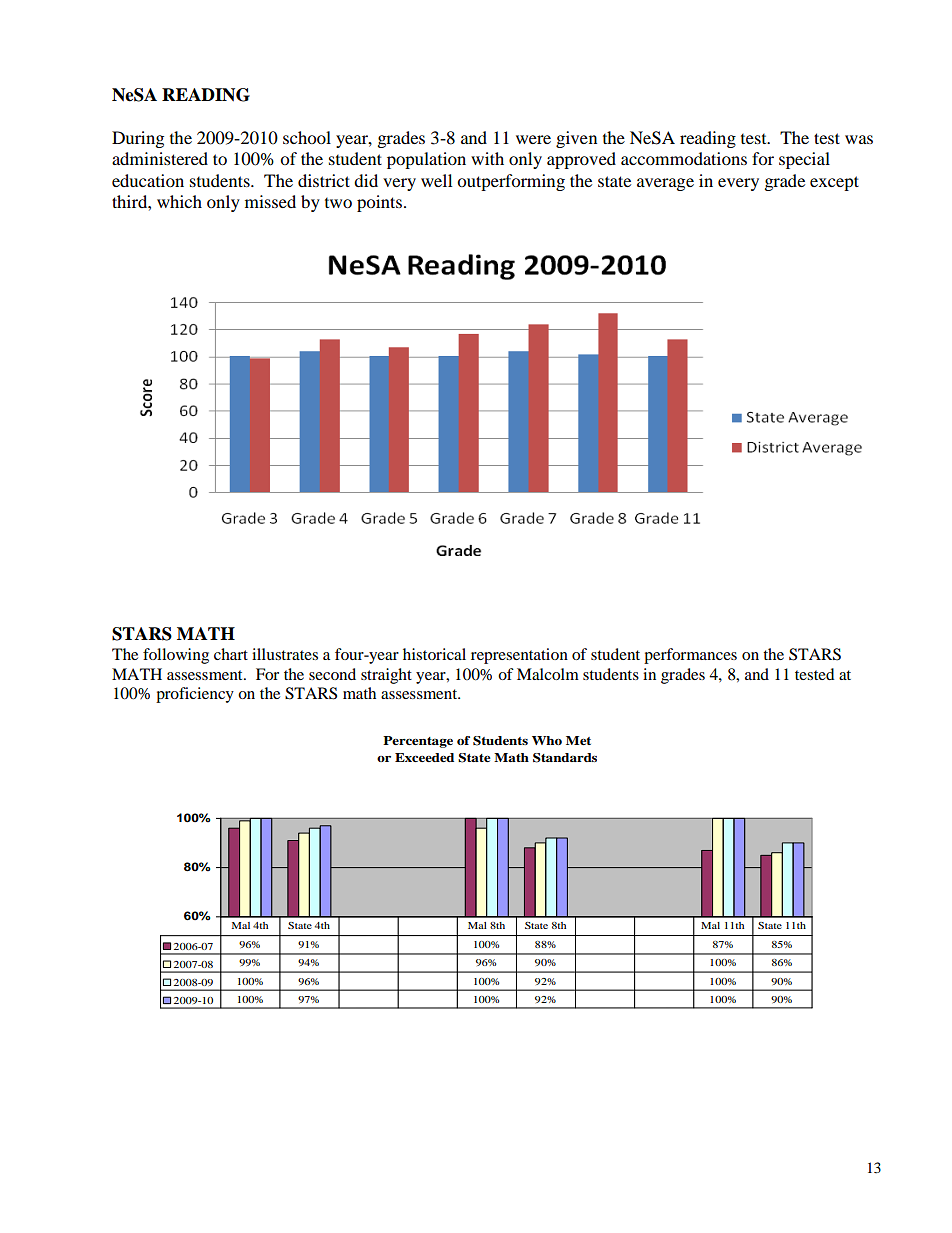 The height and width of the document is (1233, 952). Describe the element at coordinates (487, 158) in the document. I see `with` at that location.
